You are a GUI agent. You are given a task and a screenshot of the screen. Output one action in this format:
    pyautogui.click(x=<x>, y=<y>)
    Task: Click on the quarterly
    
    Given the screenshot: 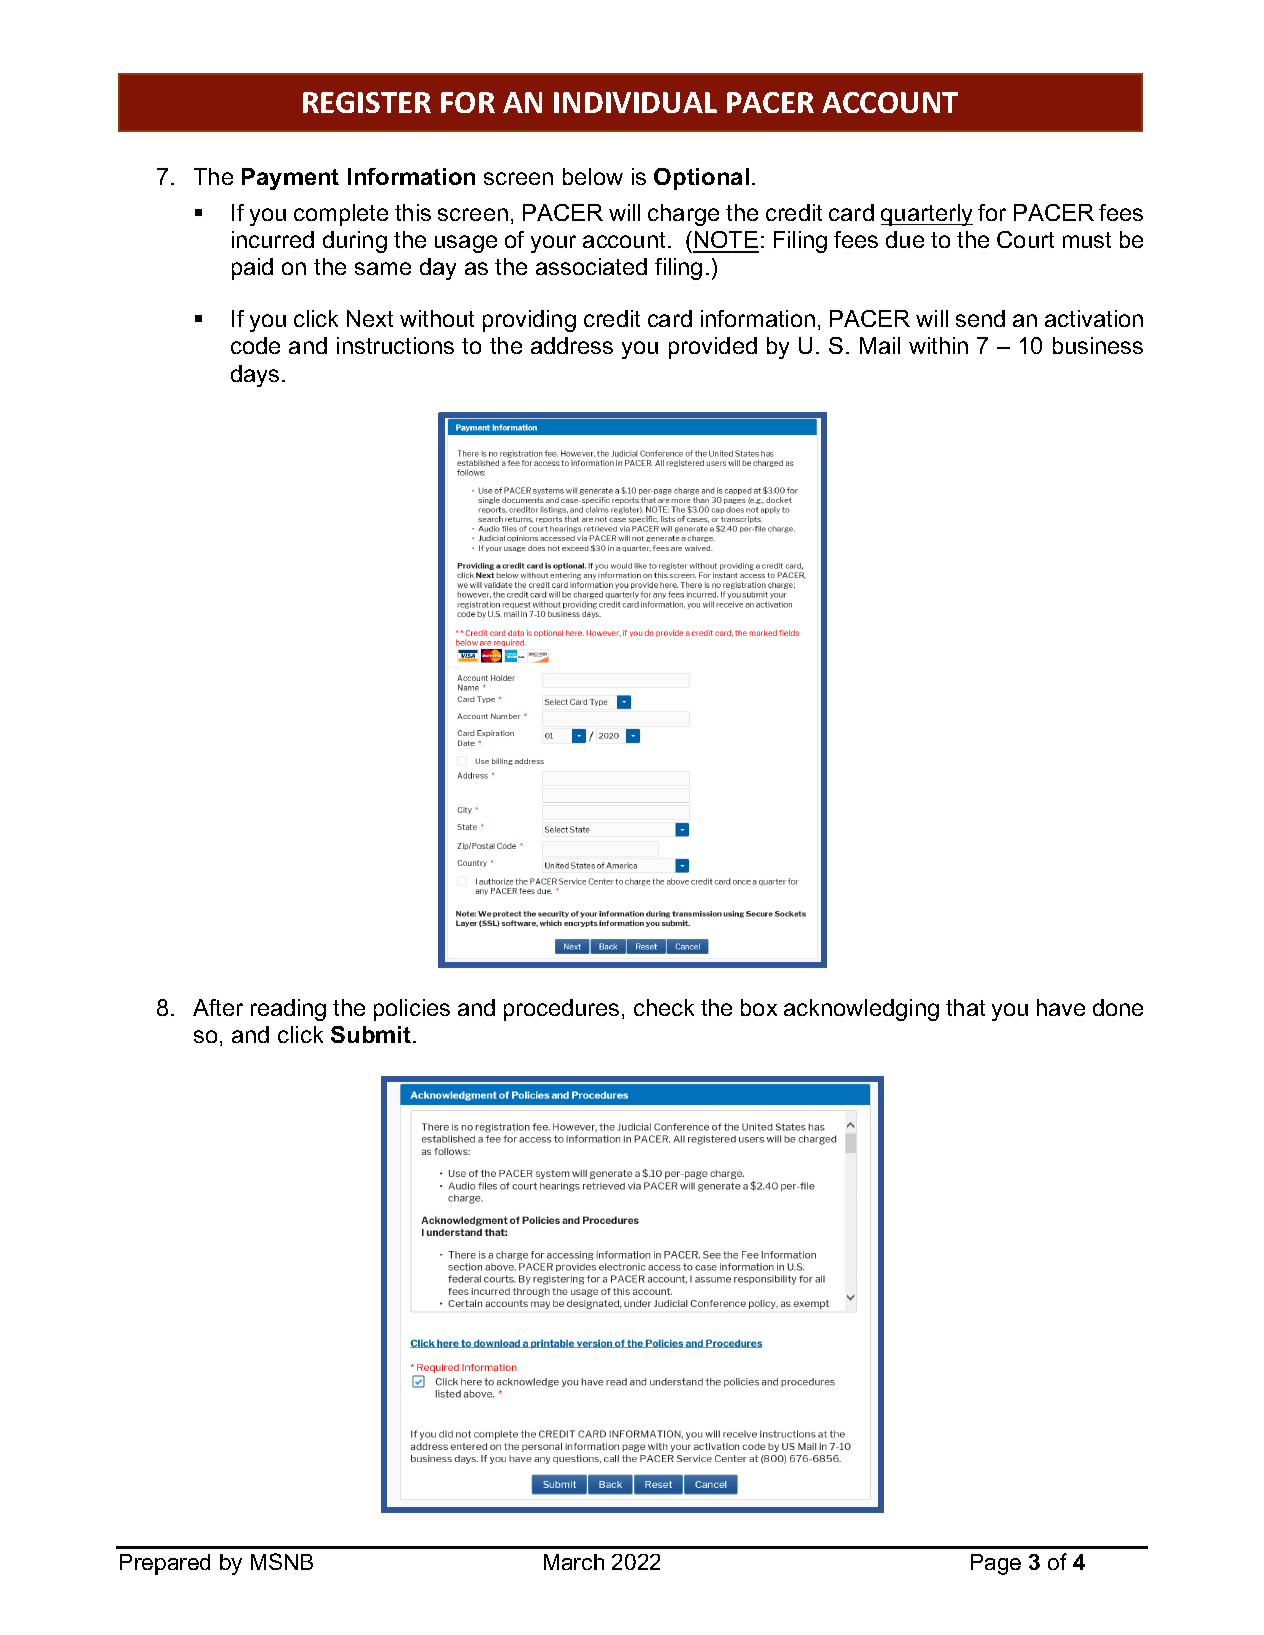 What is the action you would take?
    pyautogui.click(x=927, y=215)
